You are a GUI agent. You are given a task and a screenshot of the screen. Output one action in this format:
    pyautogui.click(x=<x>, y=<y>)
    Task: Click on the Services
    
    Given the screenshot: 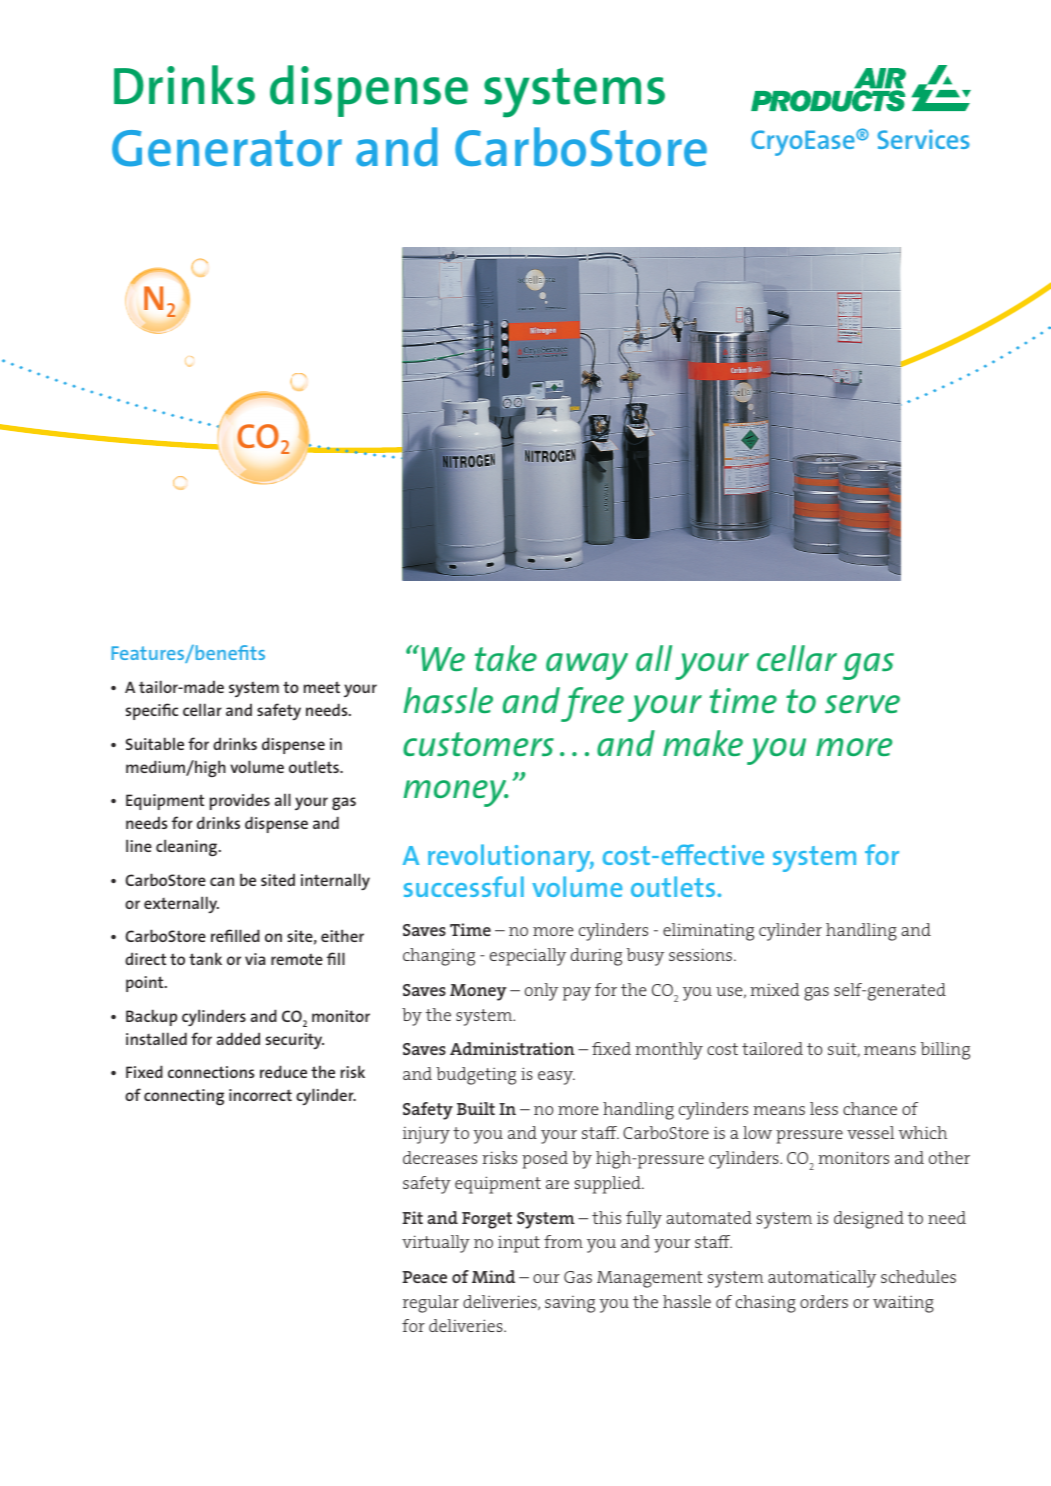 What is the action you would take?
    pyautogui.click(x=923, y=139)
